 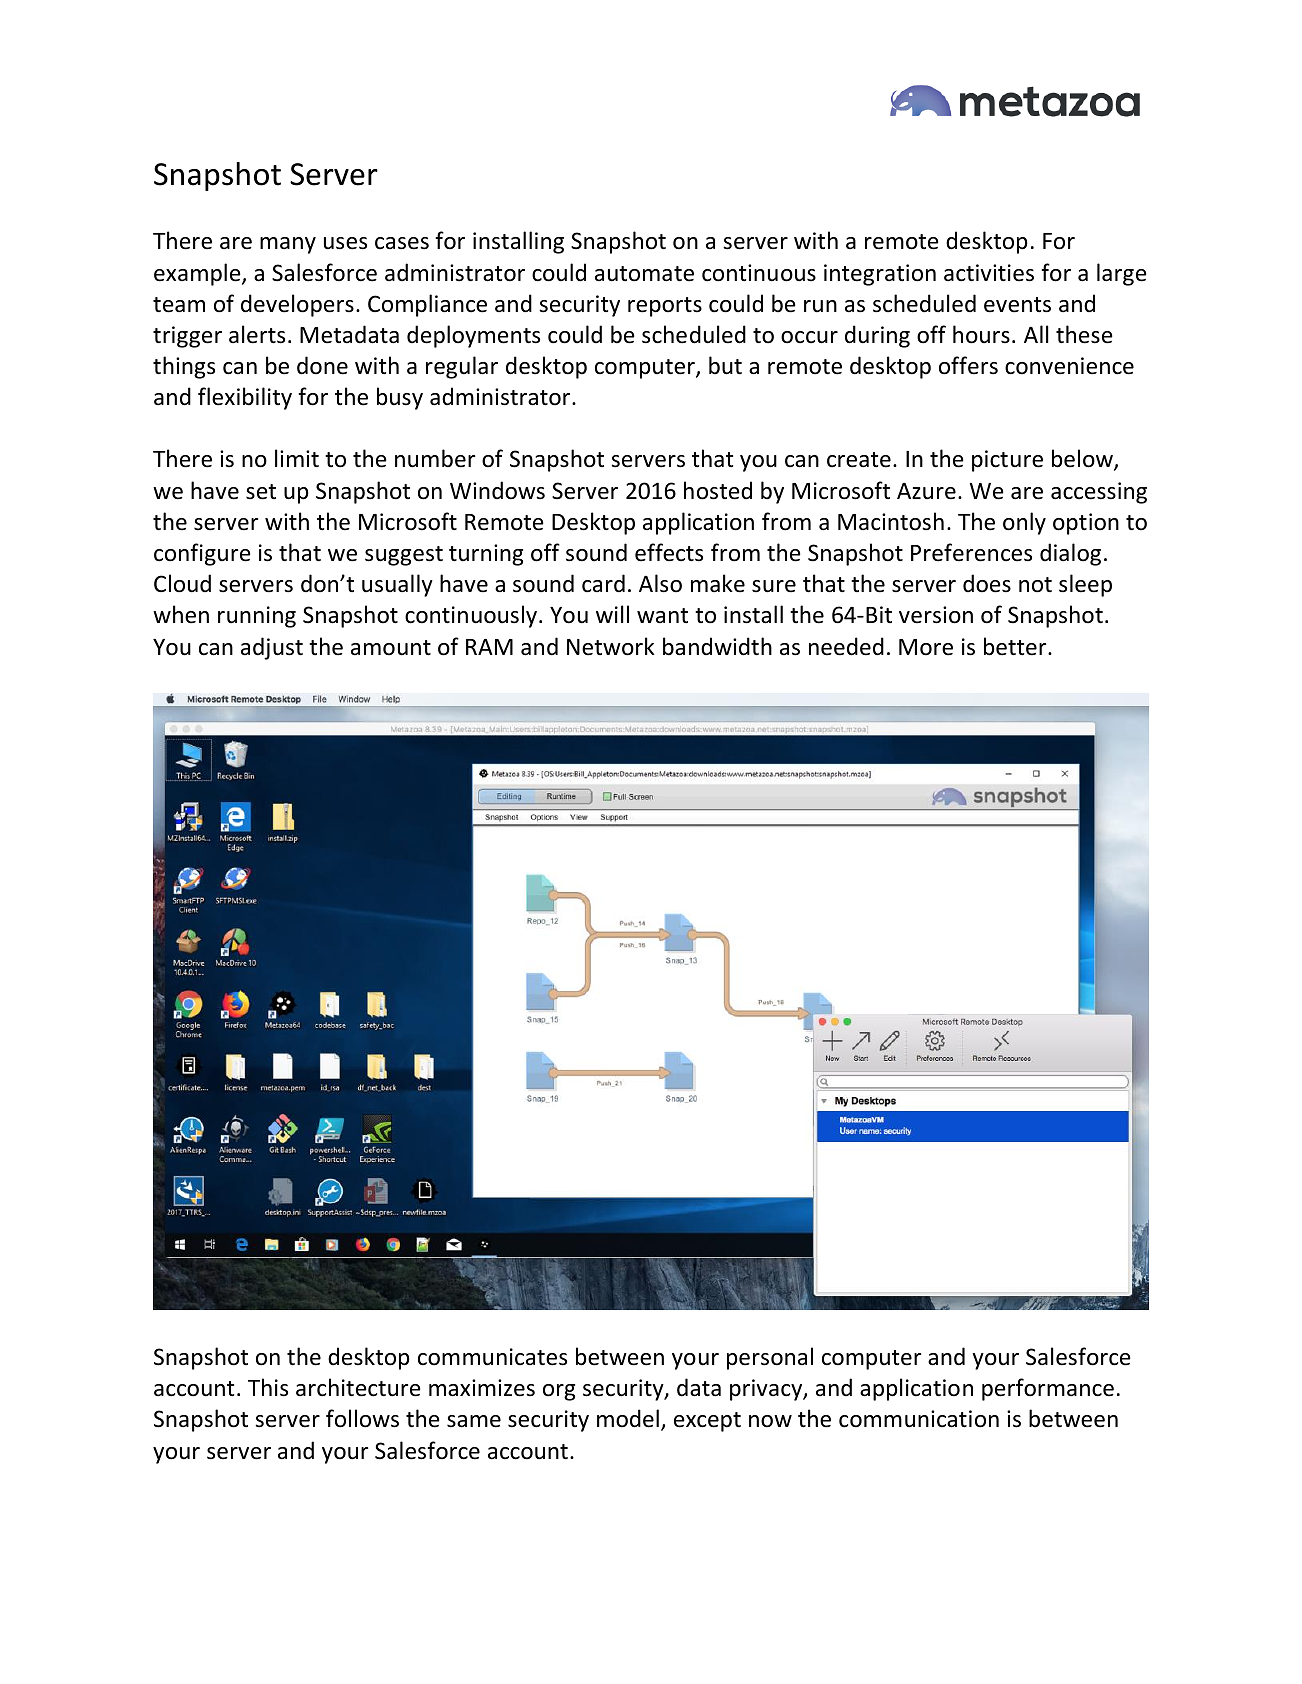 What do you see at coordinates (1048, 1389) in the screenshot?
I see `performance` at bounding box center [1048, 1389].
